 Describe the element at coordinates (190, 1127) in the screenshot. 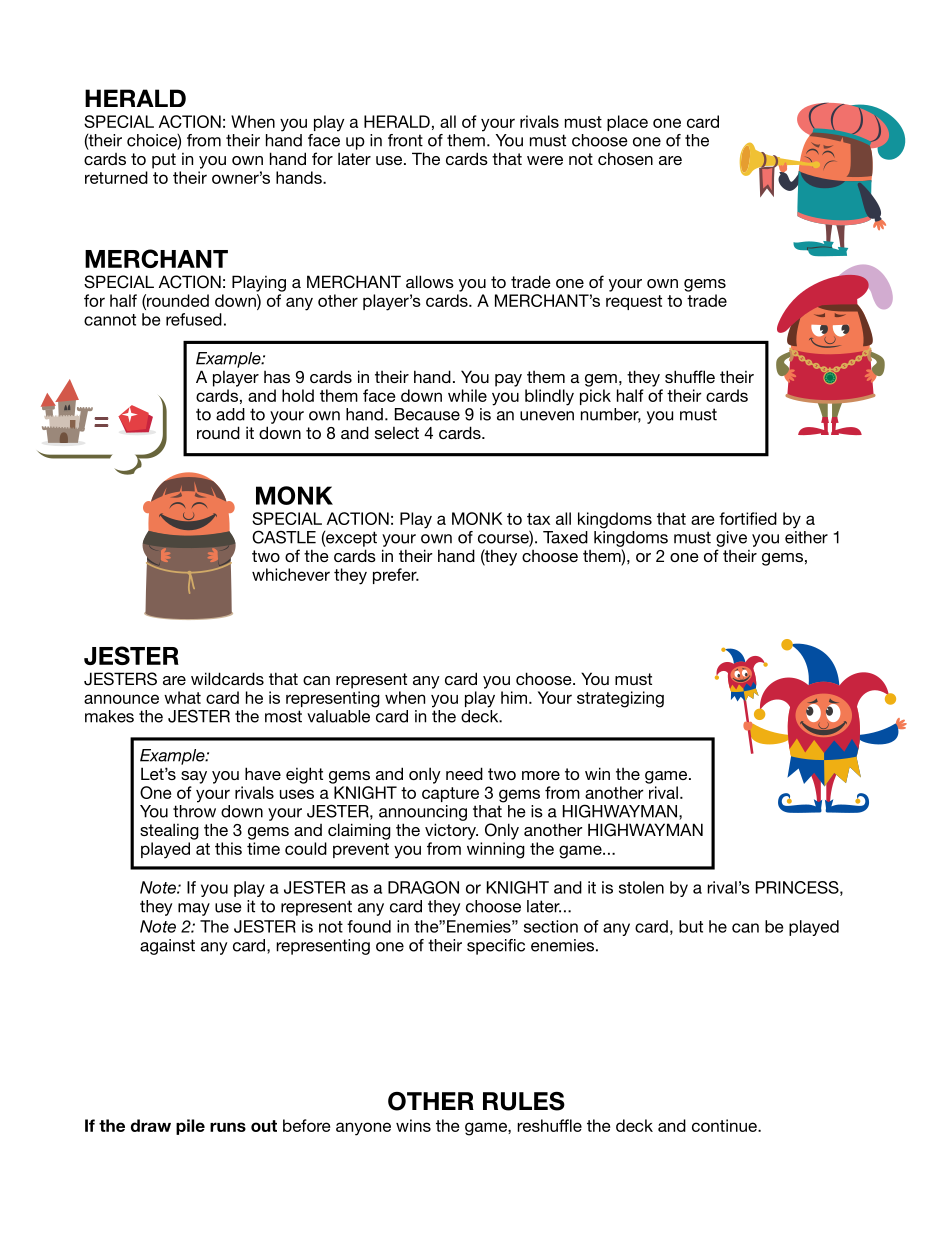

I see `pile` at that location.
